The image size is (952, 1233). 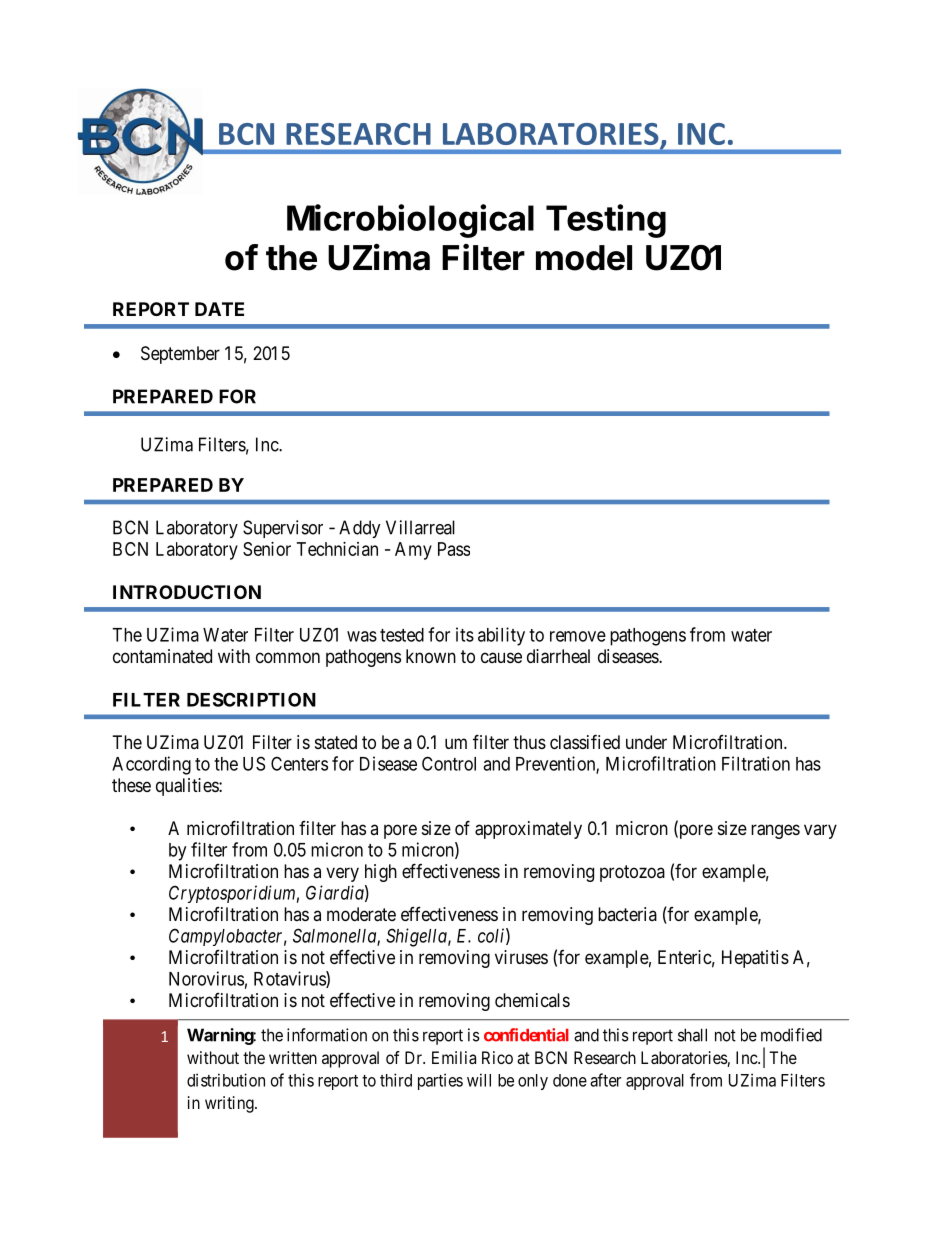 What do you see at coordinates (454, 549) in the screenshot?
I see `Pass` at bounding box center [454, 549].
